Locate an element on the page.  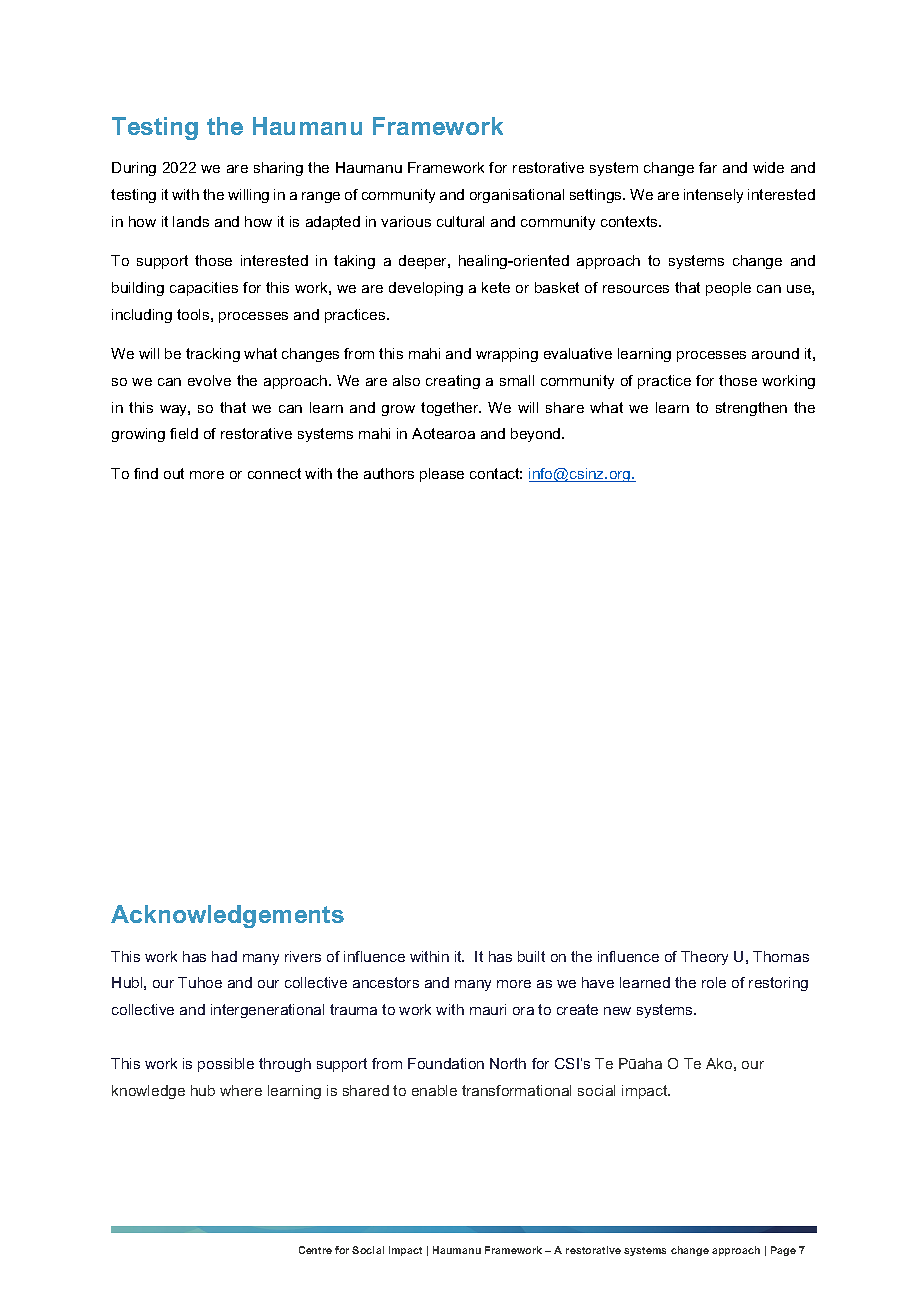
cultural is located at coordinates (460, 221).
